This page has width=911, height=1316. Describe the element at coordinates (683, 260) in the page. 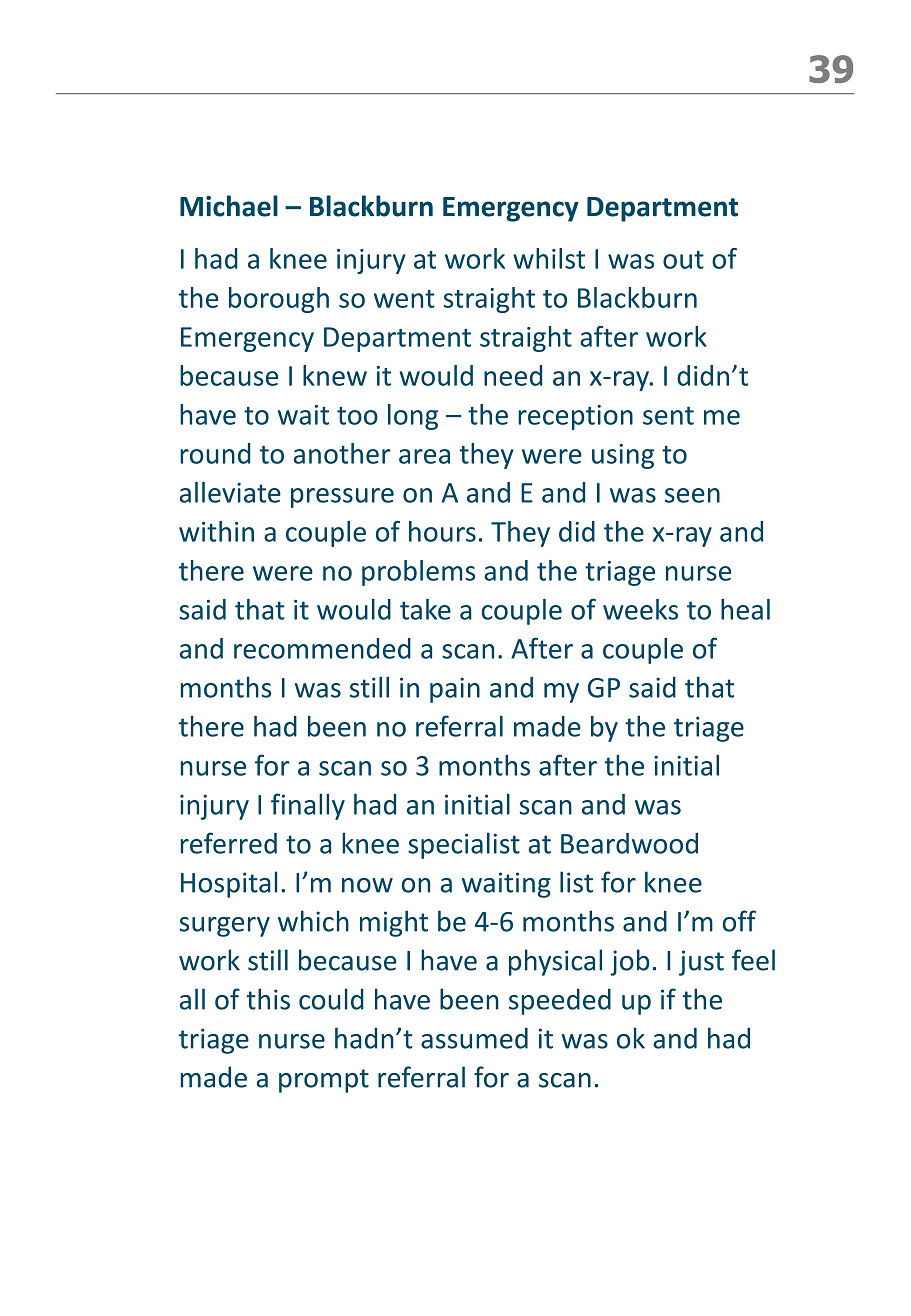

I see `out` at that location.
